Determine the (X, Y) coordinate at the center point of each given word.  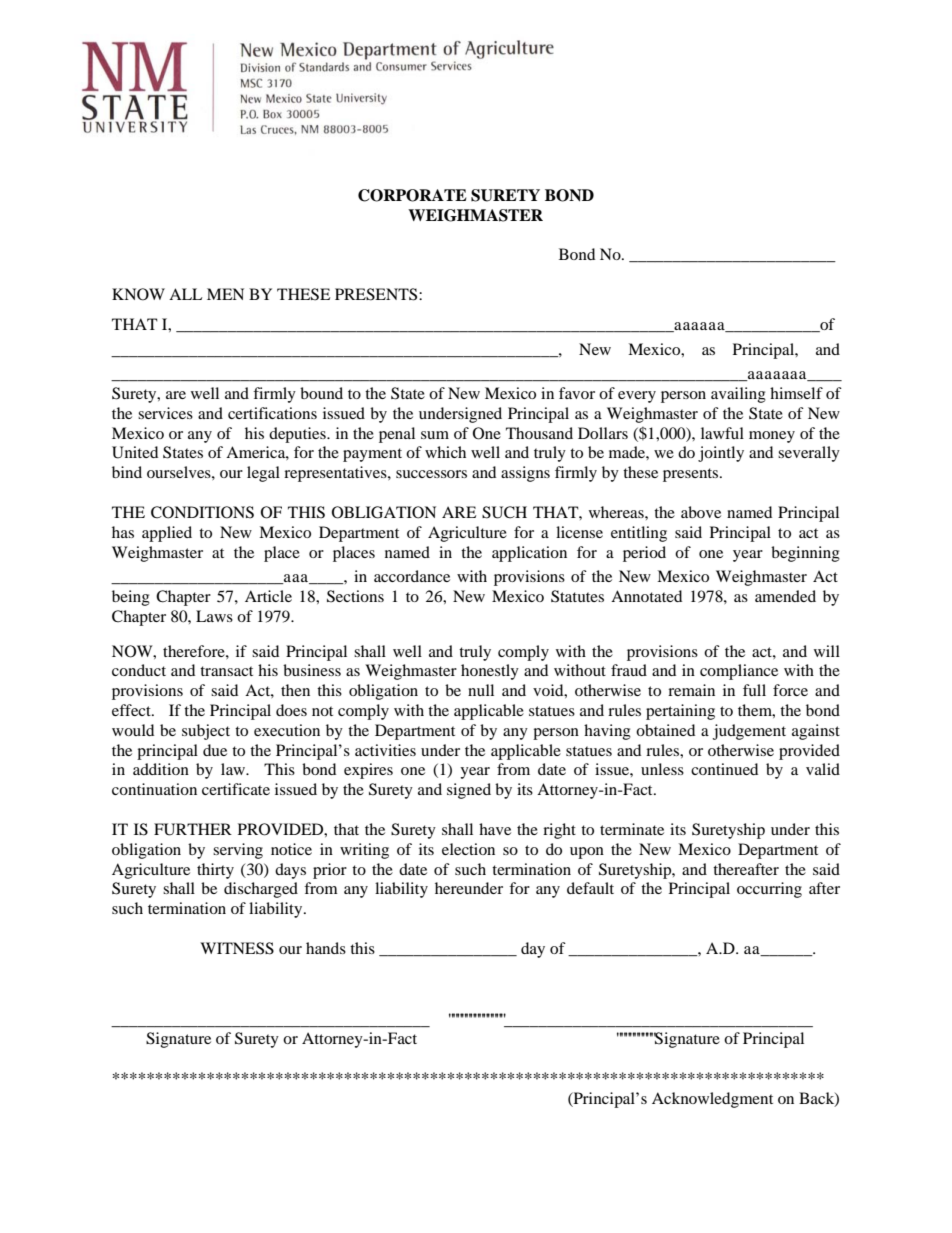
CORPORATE (412, 195)
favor (577, 393)
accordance (412, 576)
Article (268, 596)
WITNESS (237, 948)
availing (738, 395)
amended (785, 596)
